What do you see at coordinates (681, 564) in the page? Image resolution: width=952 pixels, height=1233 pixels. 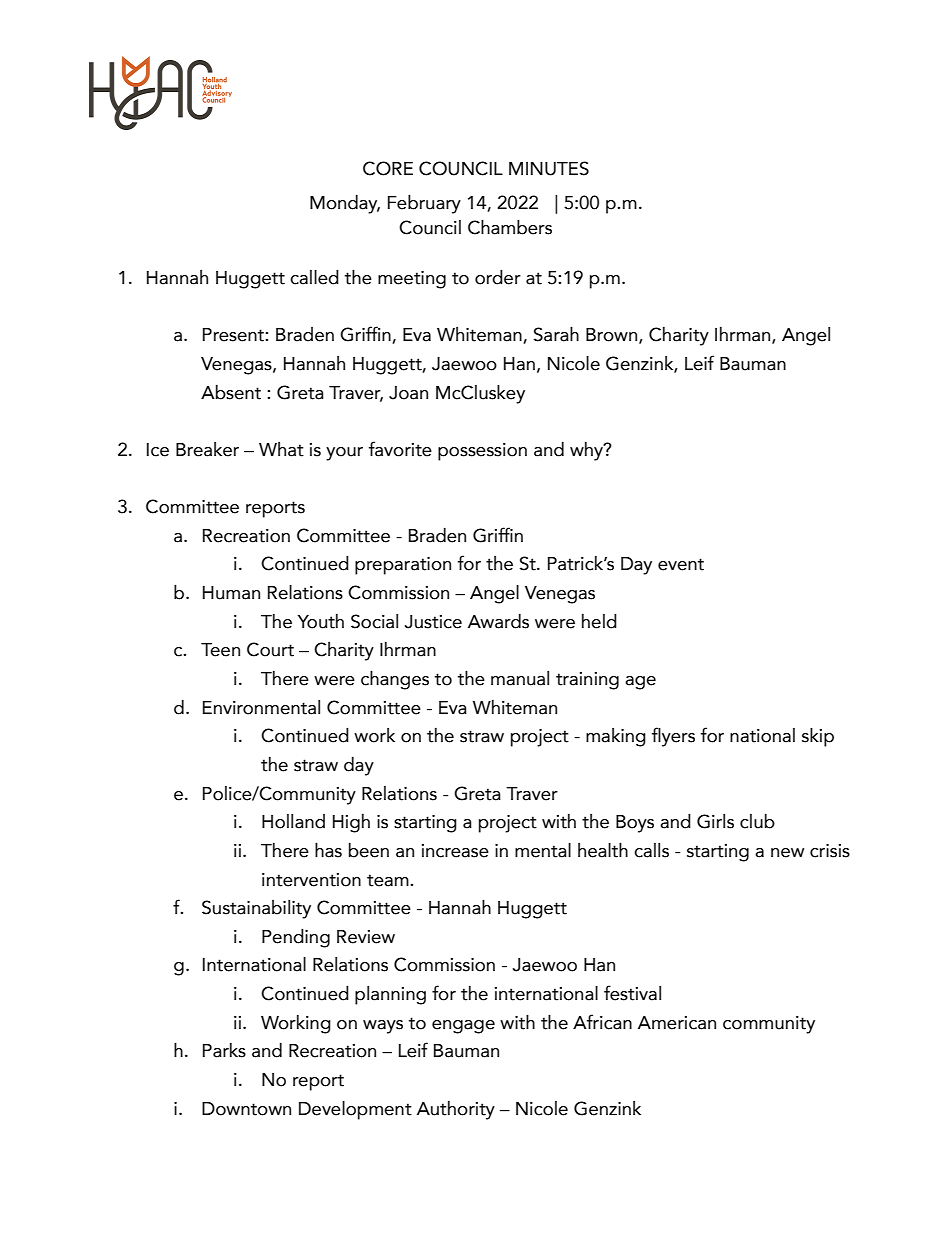 I see `event` at bounding box center [681, 564].
